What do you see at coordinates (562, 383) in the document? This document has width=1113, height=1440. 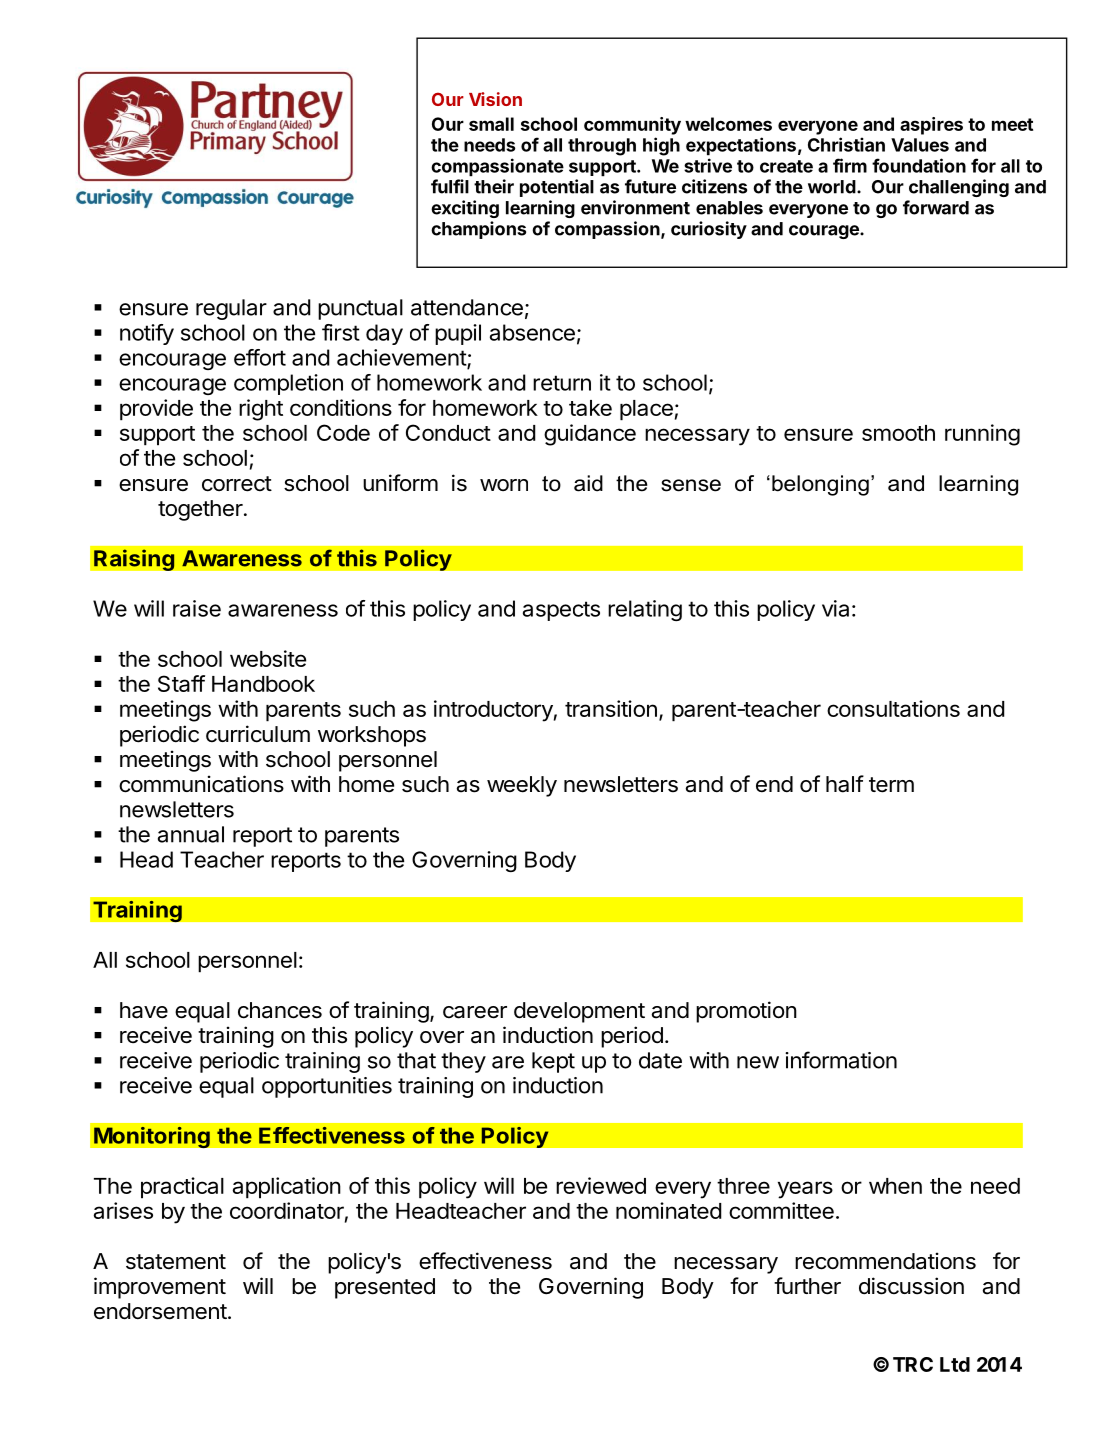 I see `return` at bounding box center [562, 383].
